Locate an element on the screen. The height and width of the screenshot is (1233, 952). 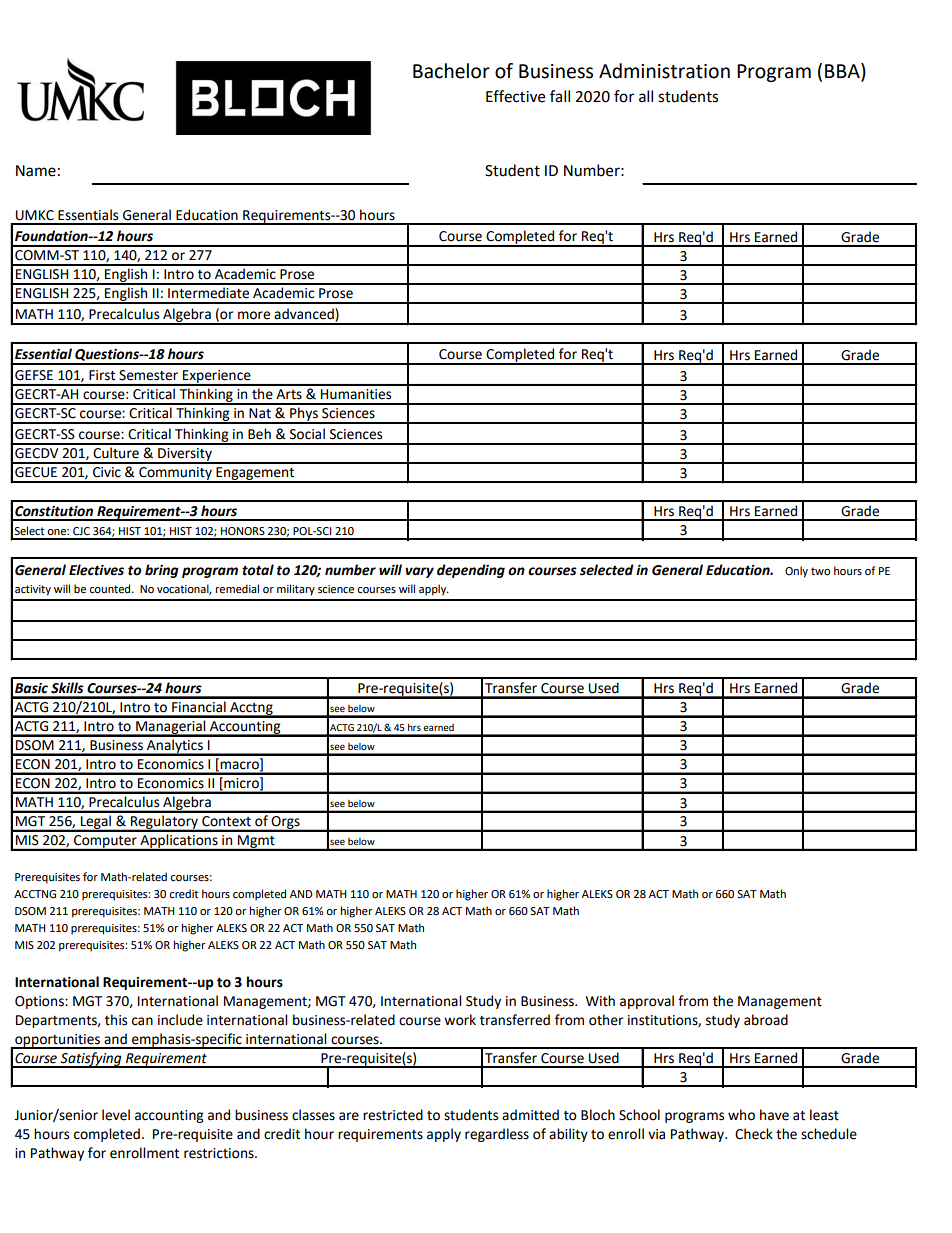
counted is located at coordinates (111, 589).
